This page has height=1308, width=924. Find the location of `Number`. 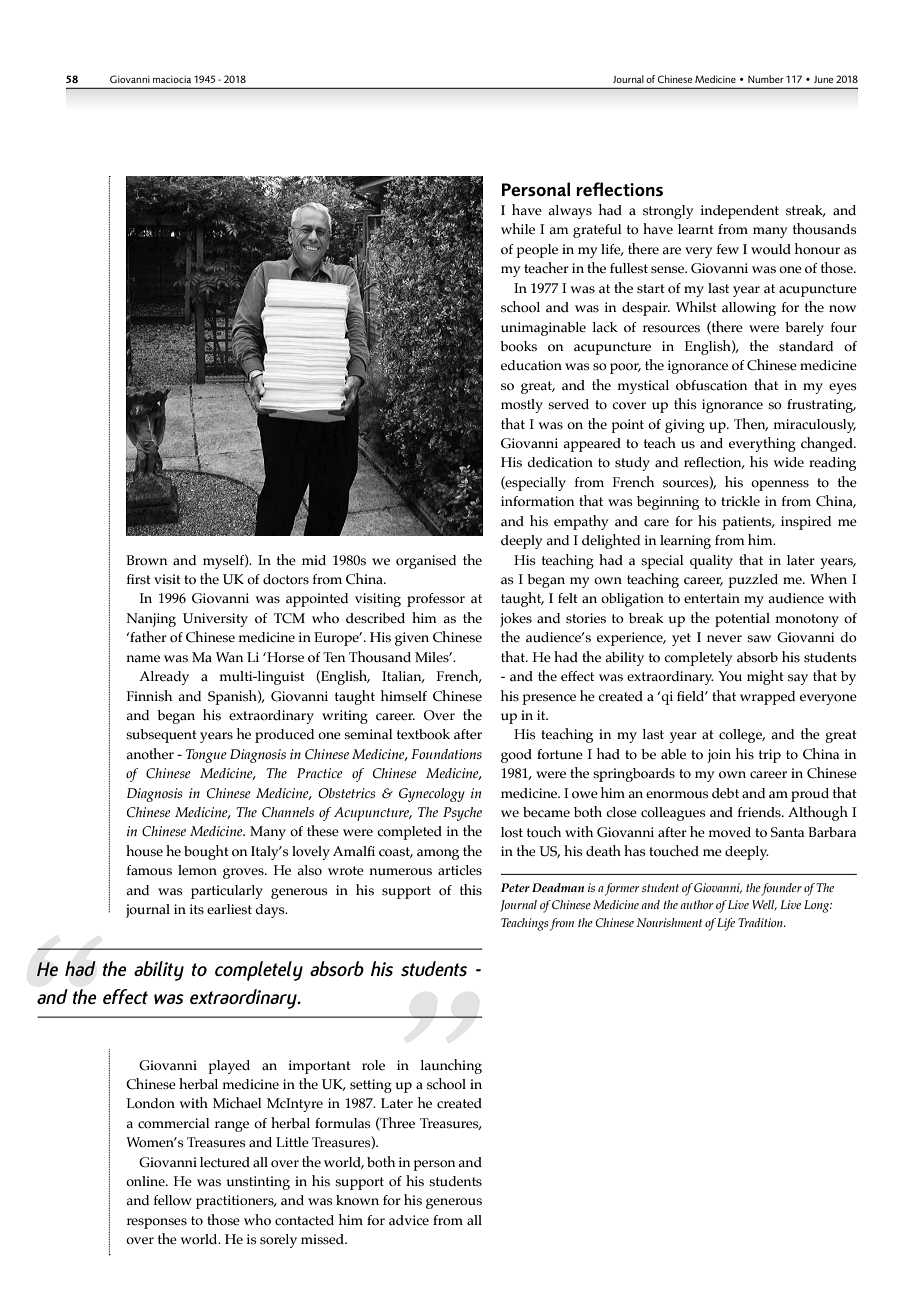

Number is located at coordinates (766, 79).
